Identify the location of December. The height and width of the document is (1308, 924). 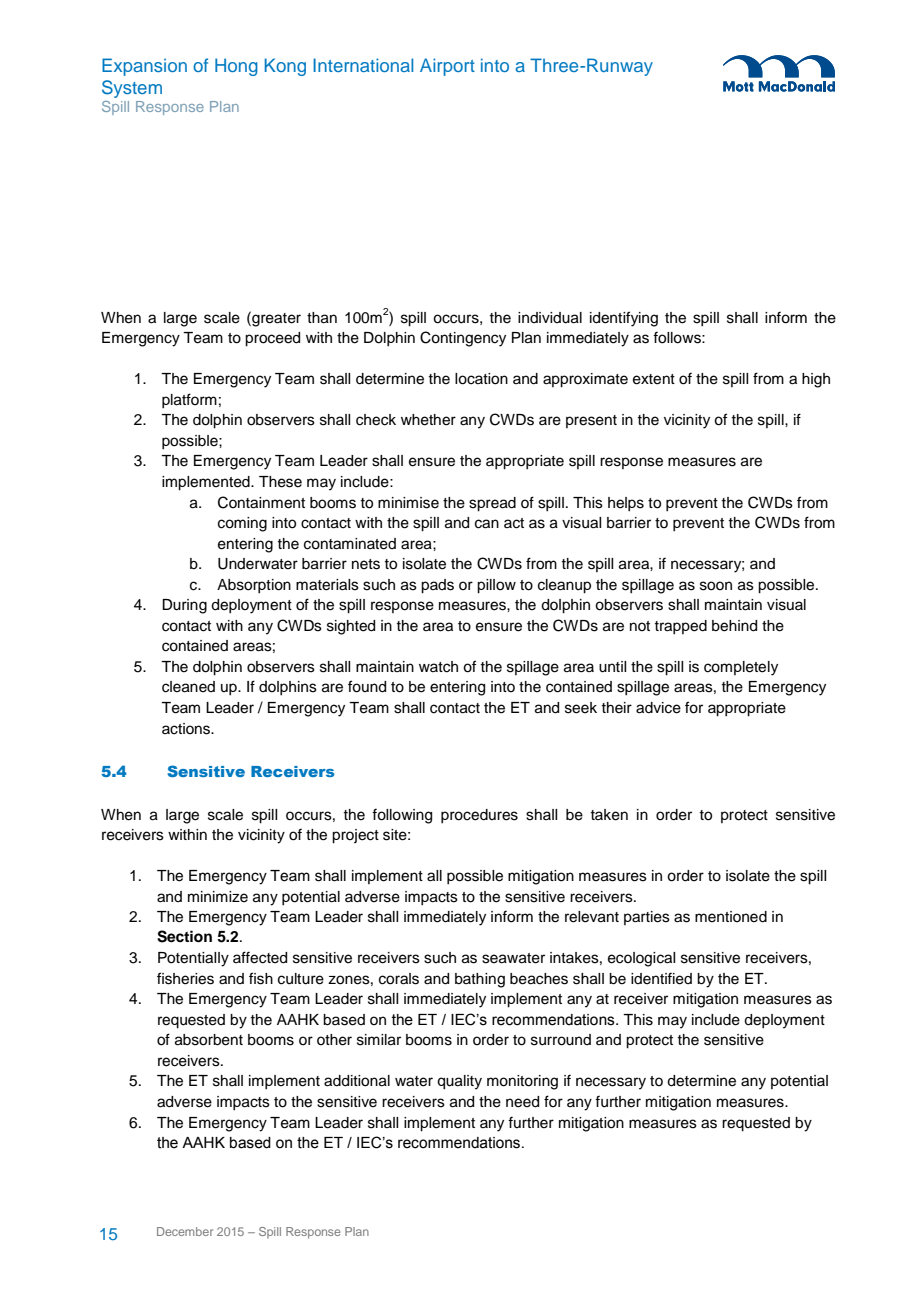
(185, 1231).
